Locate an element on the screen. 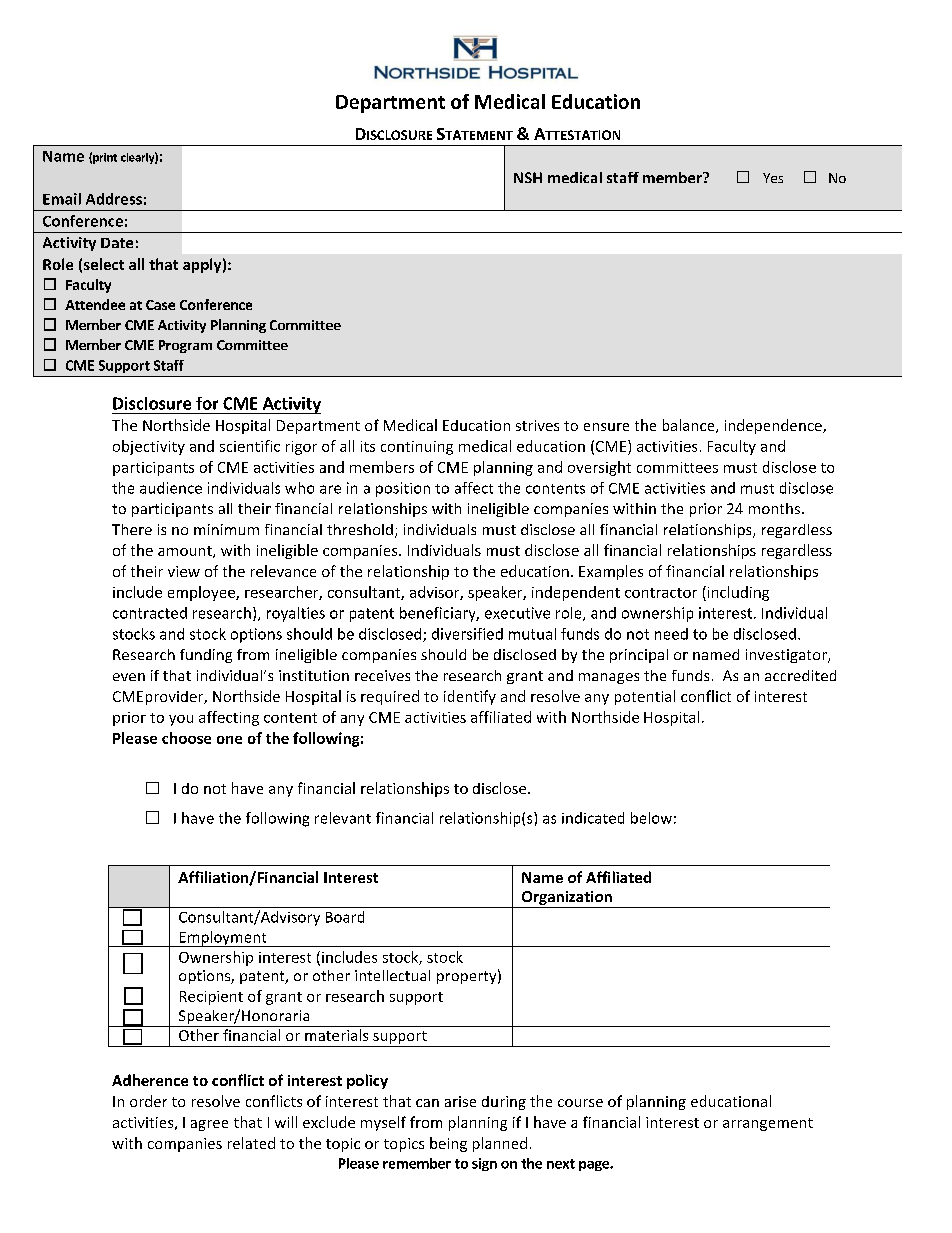 Image resolution: width=952 pixels, height=1233 pixels. Case is located at coordinates (160, 305).
